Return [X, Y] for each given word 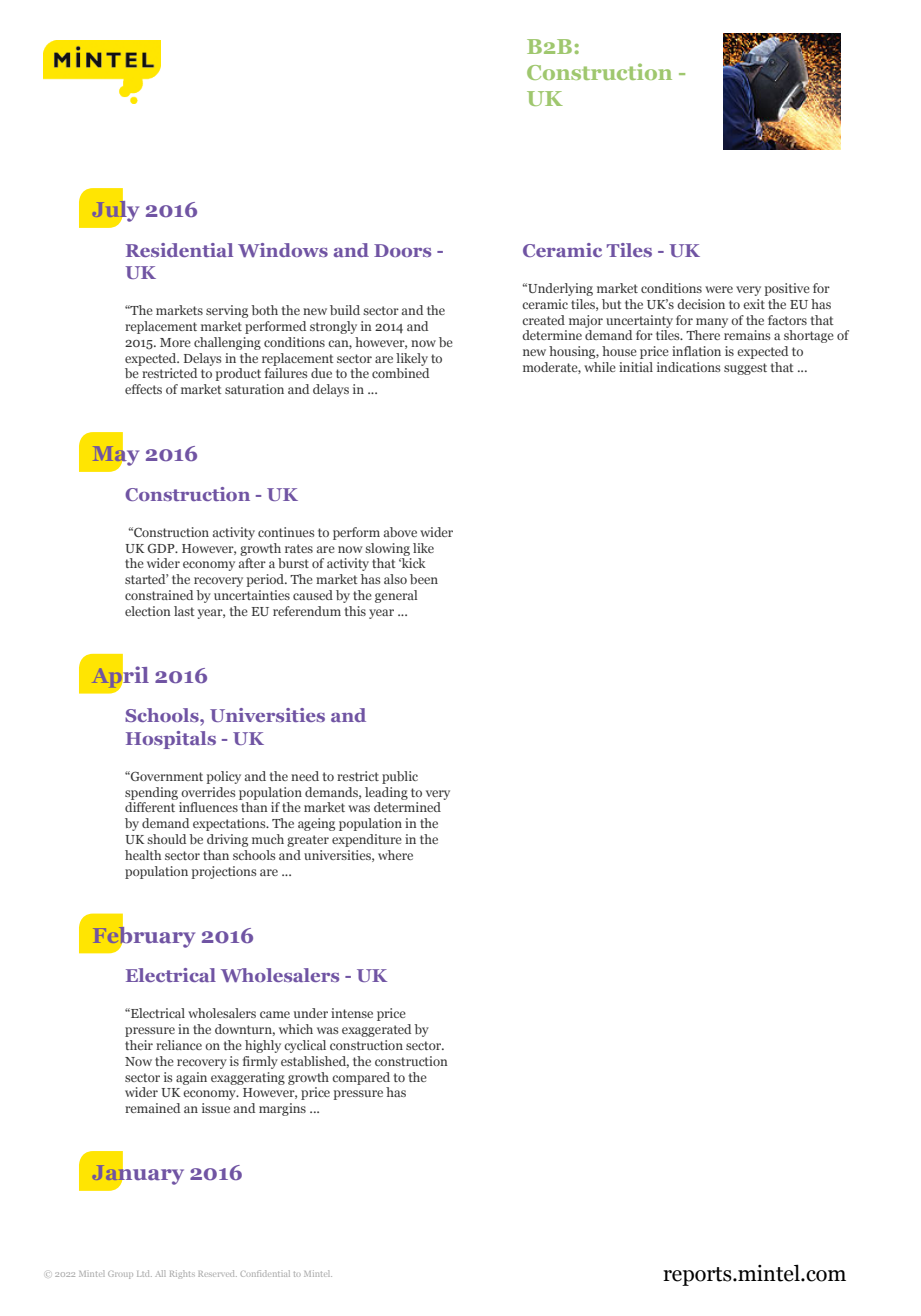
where [395, 855]
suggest [745, 369]
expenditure [367, 840]
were [719, 289]
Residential [179, 250]
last [184, 611]
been [424, 579]
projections [224, 872]
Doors [402, 250]
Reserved [217, 1273]
